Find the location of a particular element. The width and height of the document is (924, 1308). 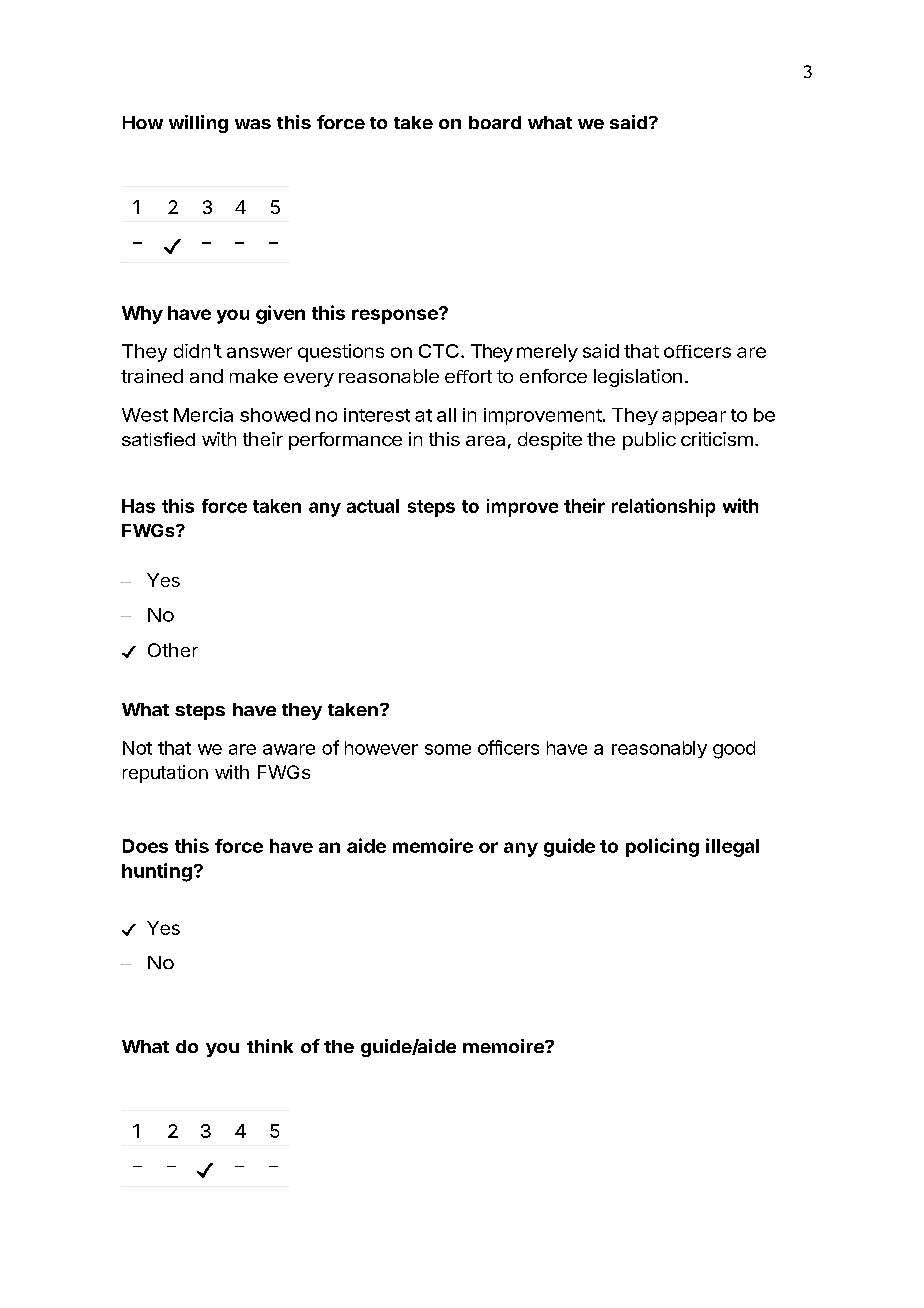

willing is located at coordinates (198, 124).
